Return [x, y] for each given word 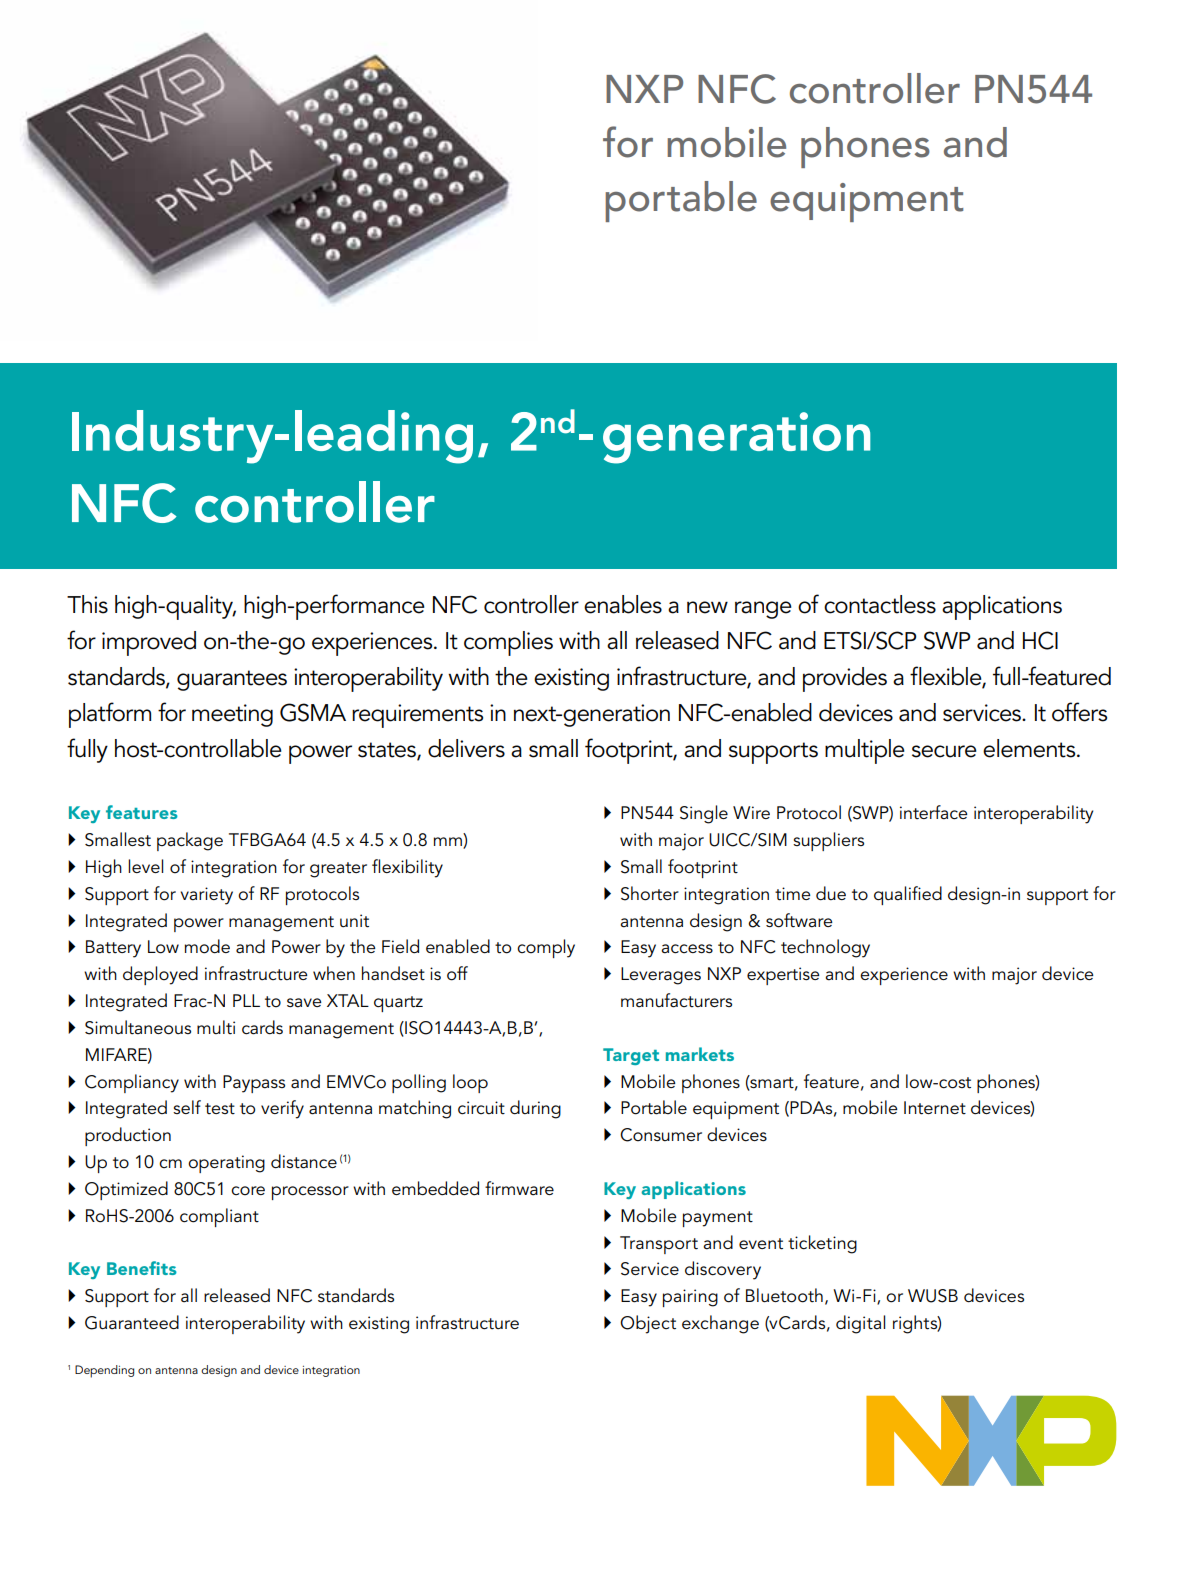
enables [623, 604]
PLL [246, 1000]
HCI [1040, 640]
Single [704, 814]
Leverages [661, 976]
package [190, 841]
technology [825, 948]
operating [226, 1164]
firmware [519, 1188]
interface [934, 812]
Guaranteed [132, 1322]
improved [149, 643]
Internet [935, 1108]
